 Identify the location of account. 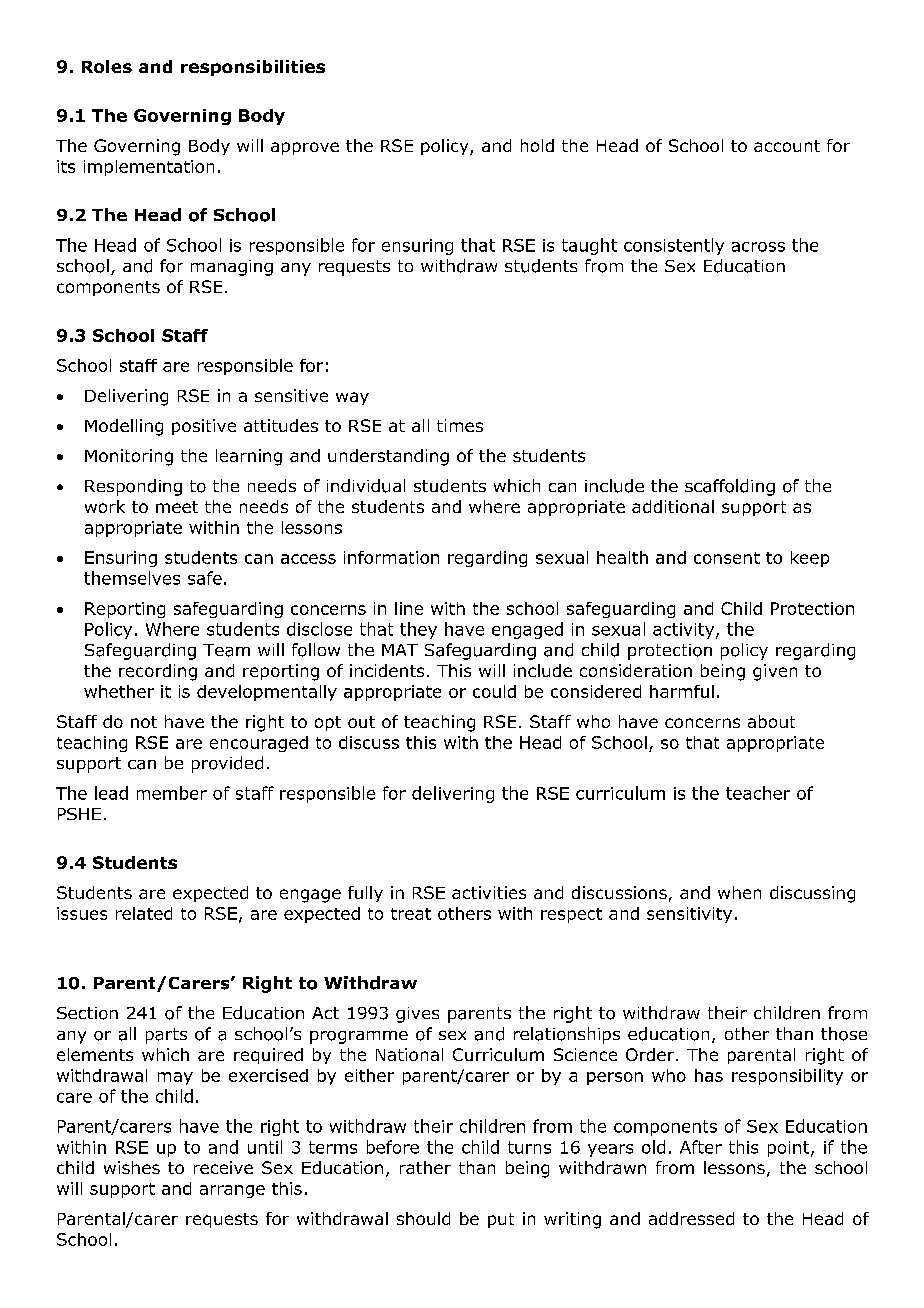
(787, 146).
